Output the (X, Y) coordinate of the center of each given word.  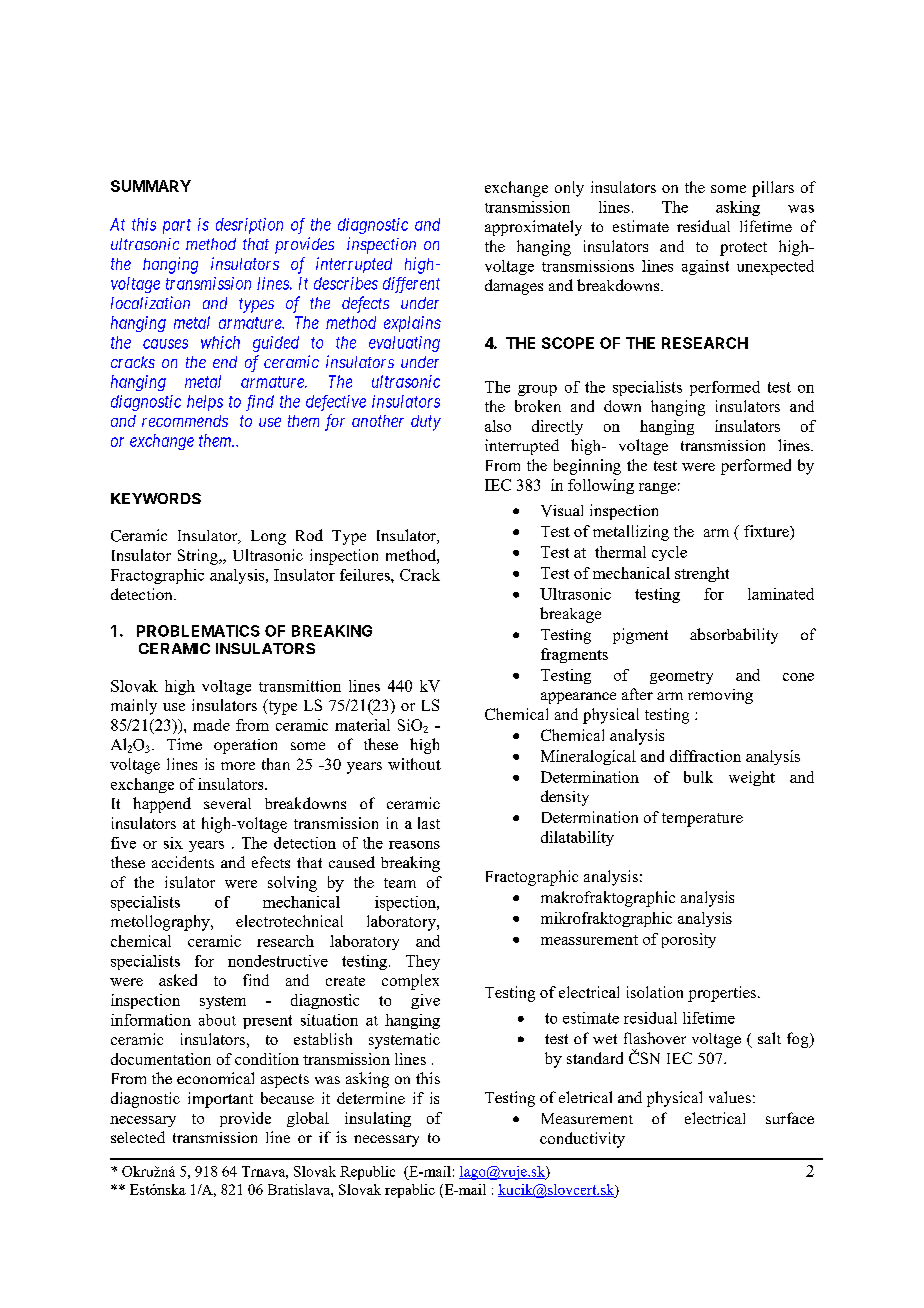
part (177, 226)
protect (743, 249)
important (220, 1100)
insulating (378, 1119)
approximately (533, 228)
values (730, 1097)
